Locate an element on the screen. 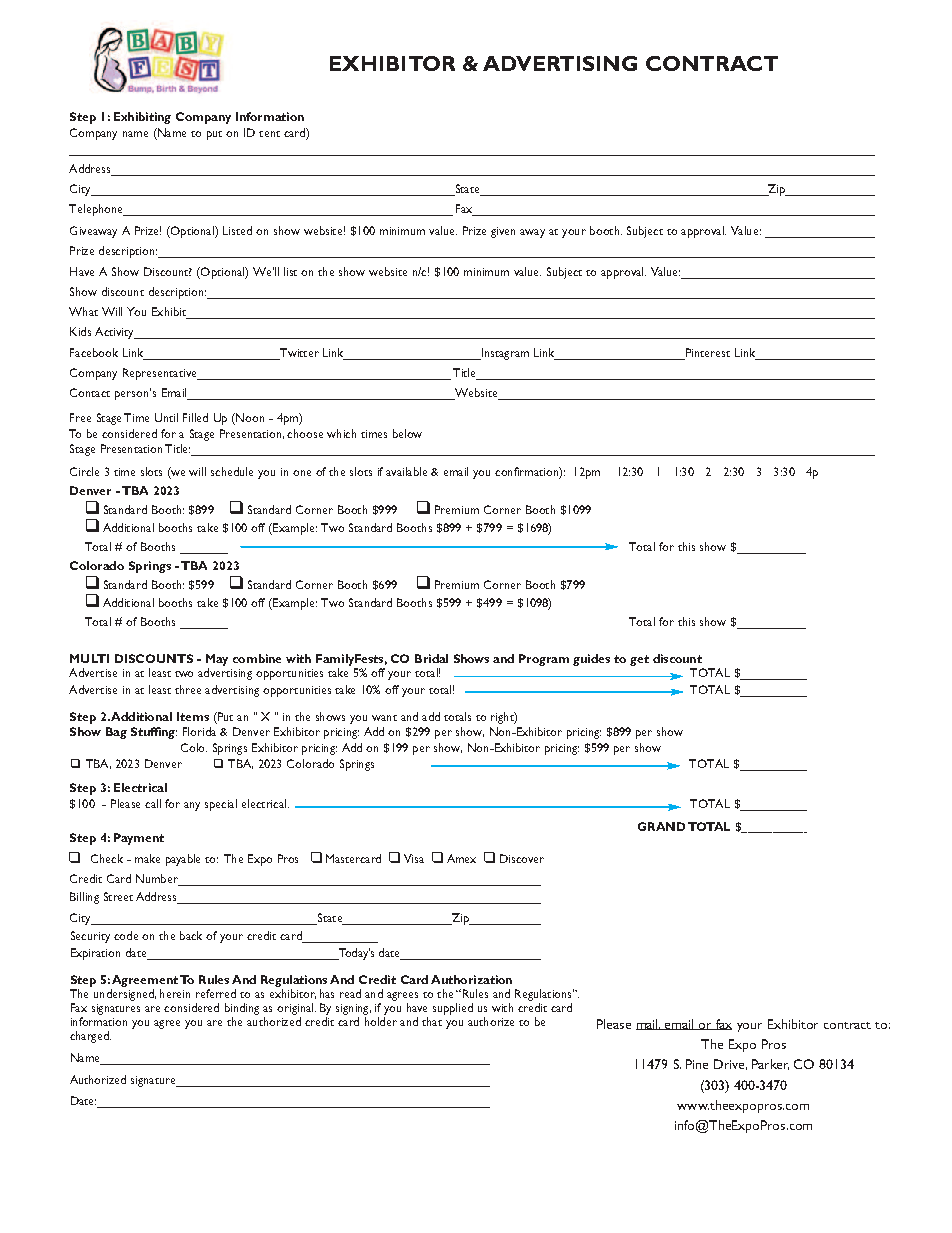 The height and width of the screenshot is (1233, 952). herein is located at coordinates (175, 993).
